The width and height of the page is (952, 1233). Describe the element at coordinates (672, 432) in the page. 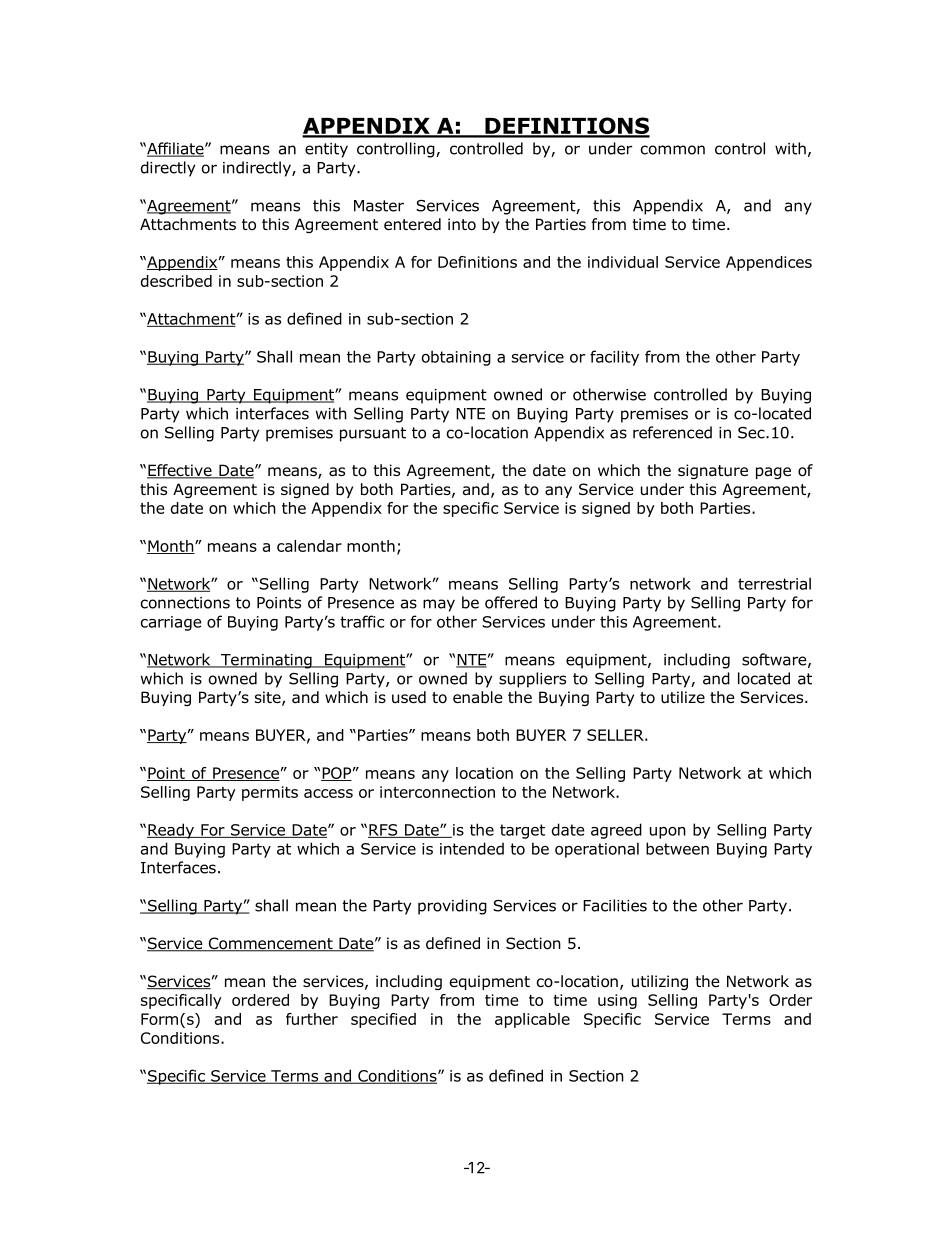

I see `referenced` at that location.
